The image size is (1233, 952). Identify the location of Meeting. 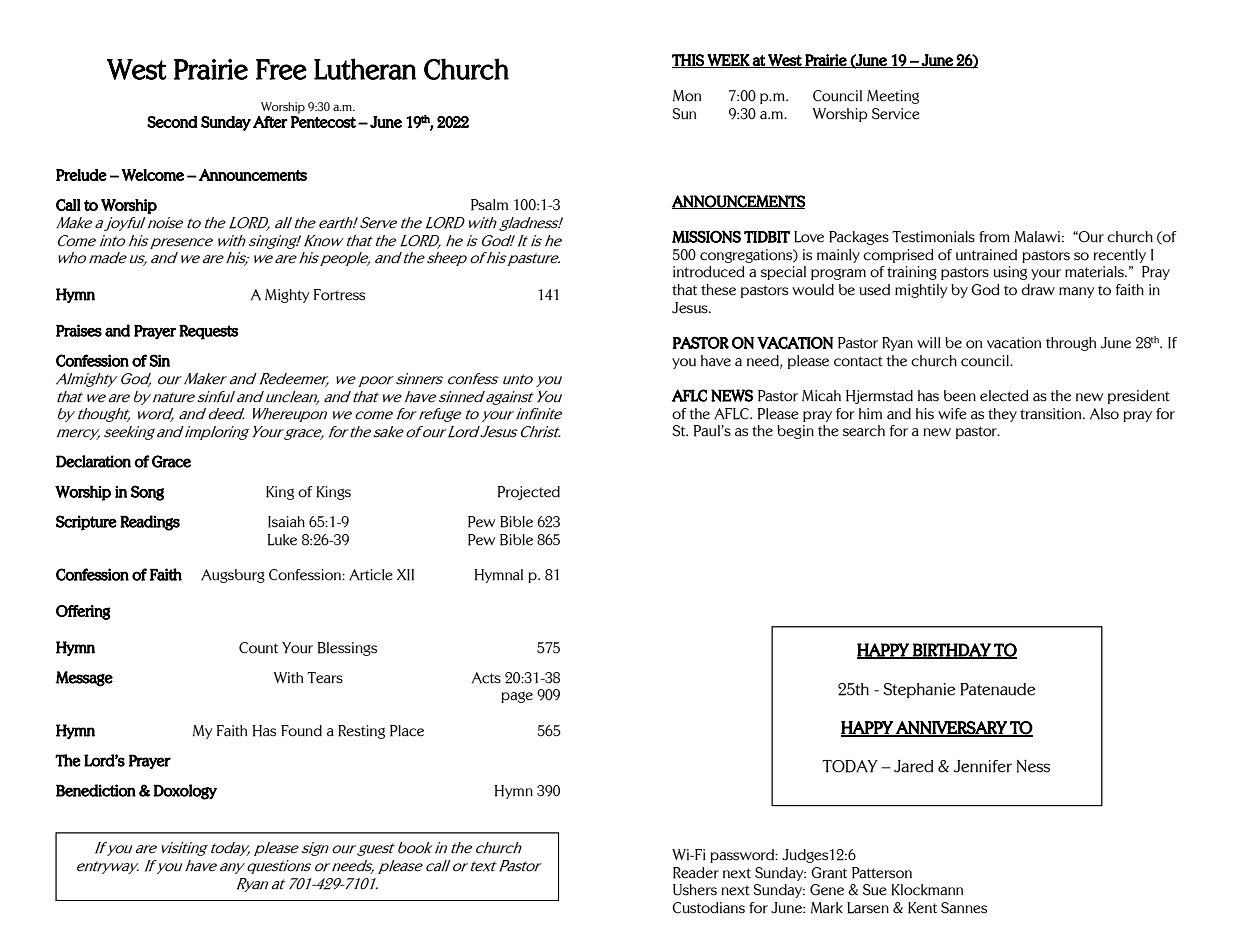
(893, 97).
